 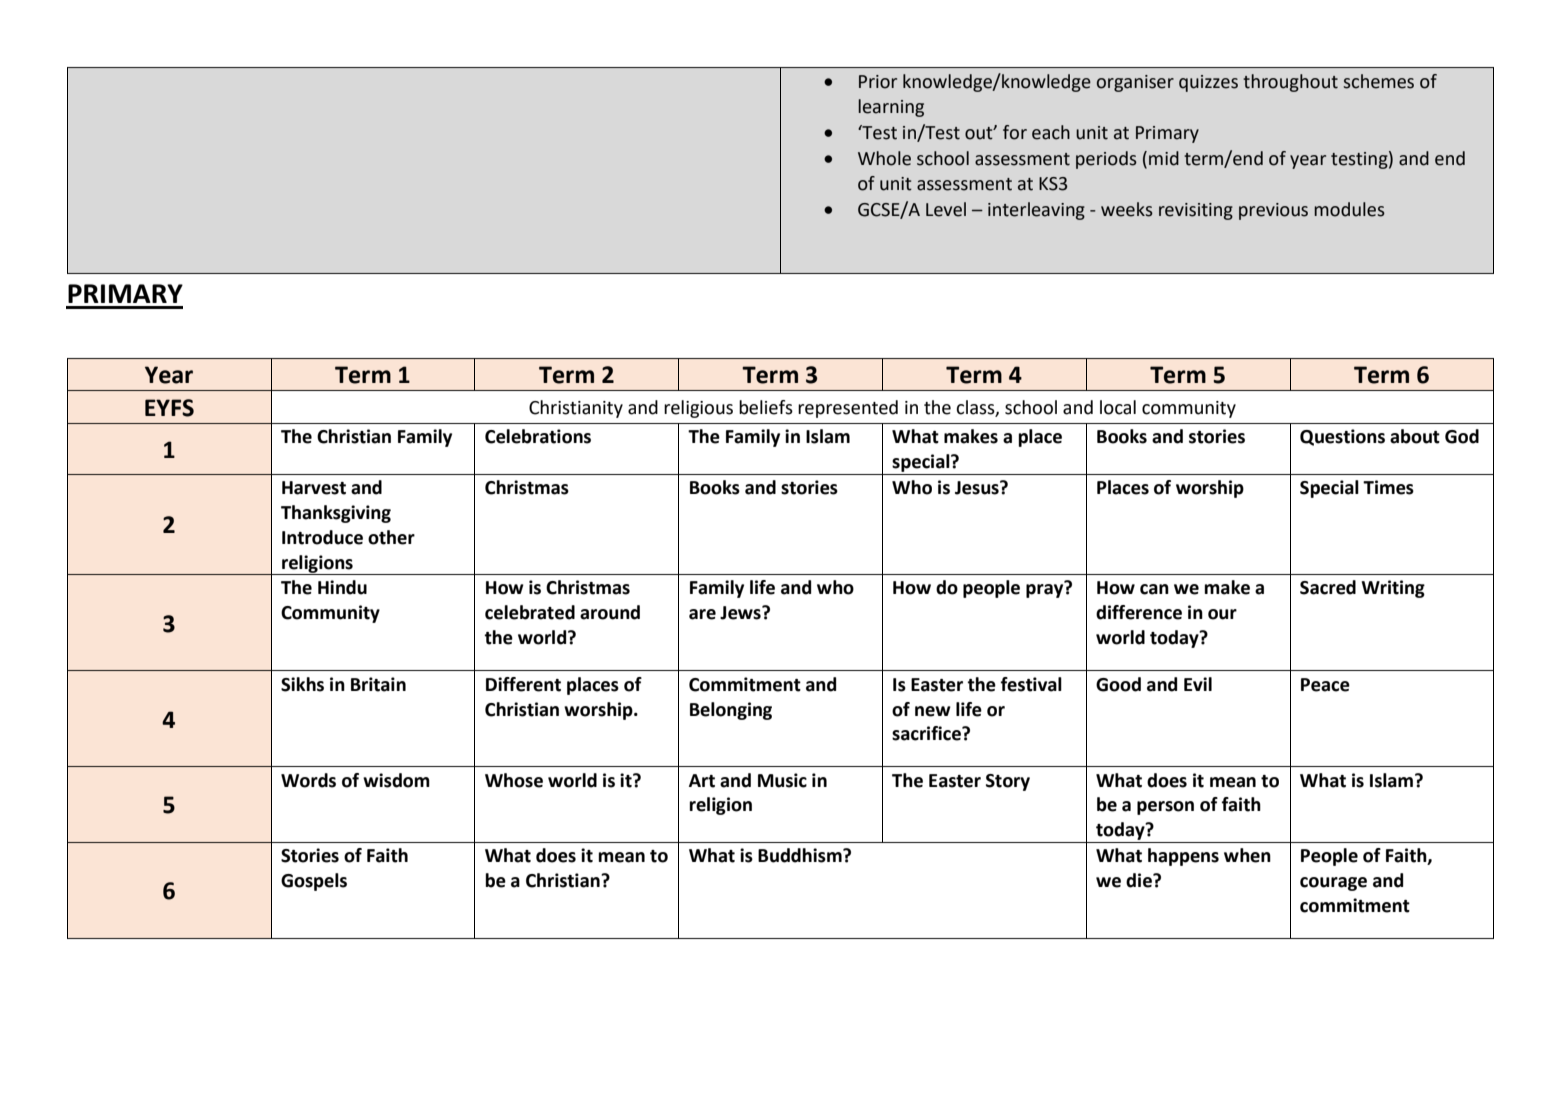 I want to click on throughout, so click(x=1290, y=83).
